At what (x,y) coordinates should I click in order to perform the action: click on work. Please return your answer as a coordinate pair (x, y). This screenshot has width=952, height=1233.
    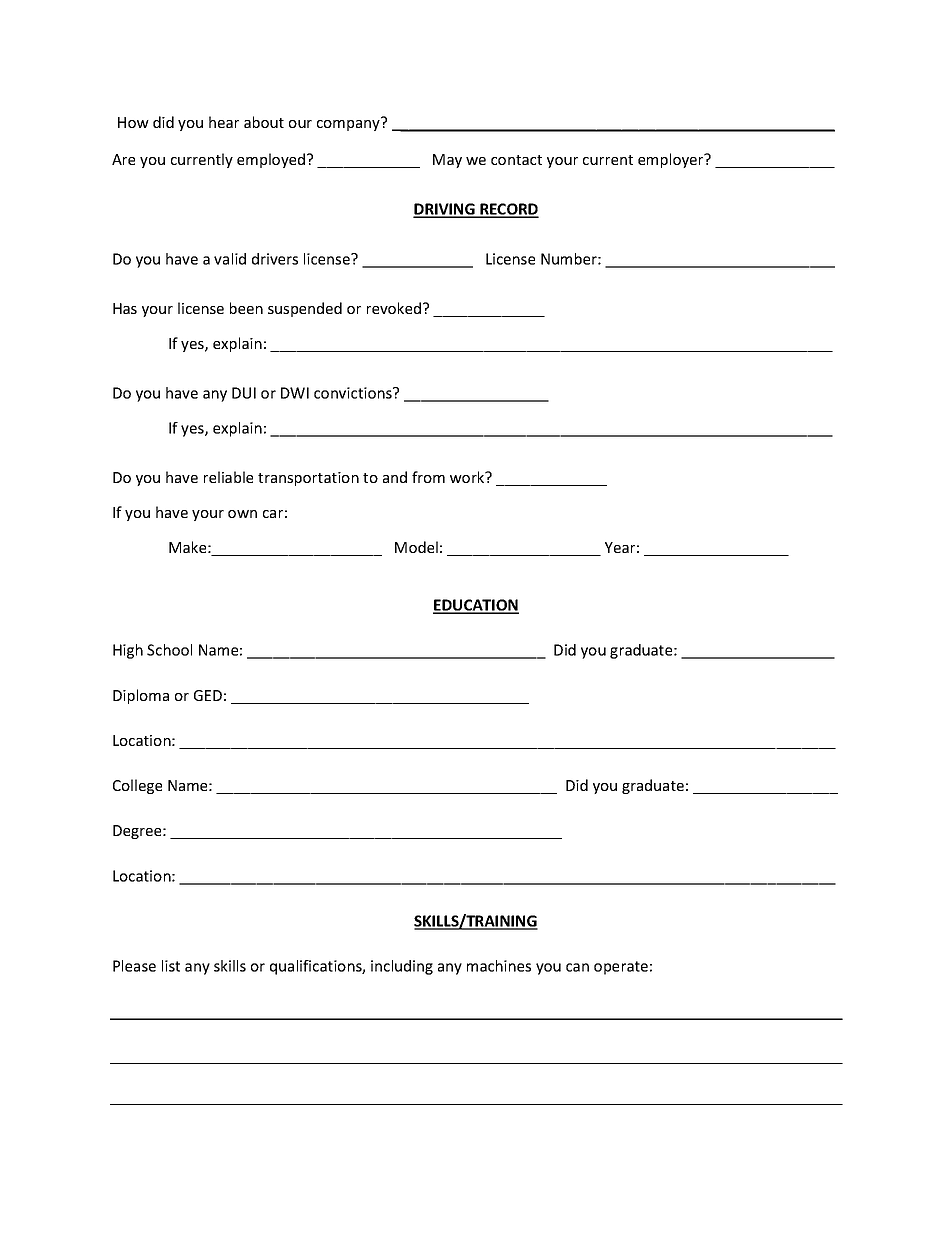
    Looking at the image, I should click on (468, 477).
